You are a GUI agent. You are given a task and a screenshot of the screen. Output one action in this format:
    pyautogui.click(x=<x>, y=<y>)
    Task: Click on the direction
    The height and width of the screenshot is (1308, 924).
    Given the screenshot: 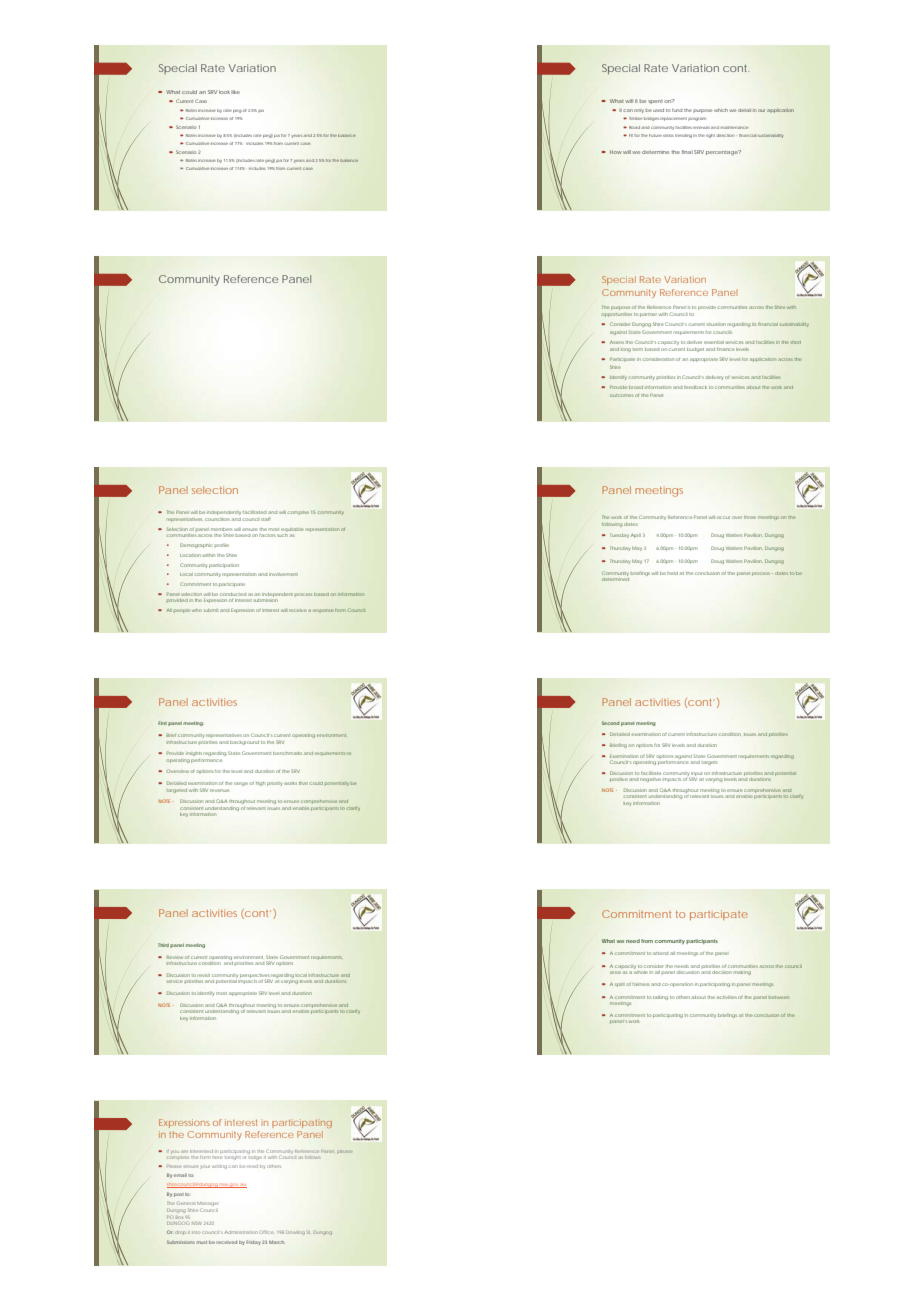 What is the action you would take?
    pyautogui.click(x=724, y=135)
